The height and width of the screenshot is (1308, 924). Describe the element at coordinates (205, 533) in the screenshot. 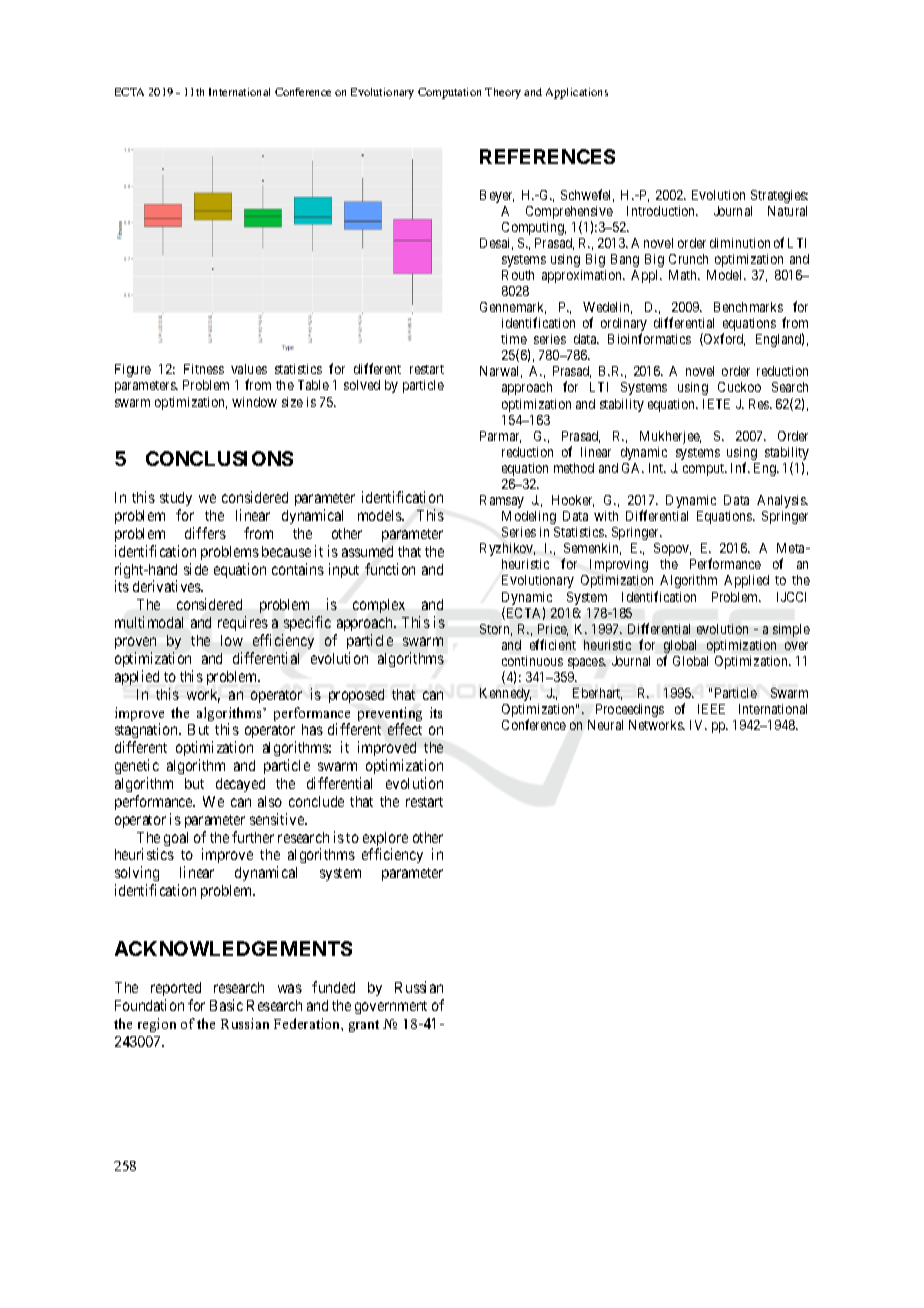

I see `differs` at that location.
